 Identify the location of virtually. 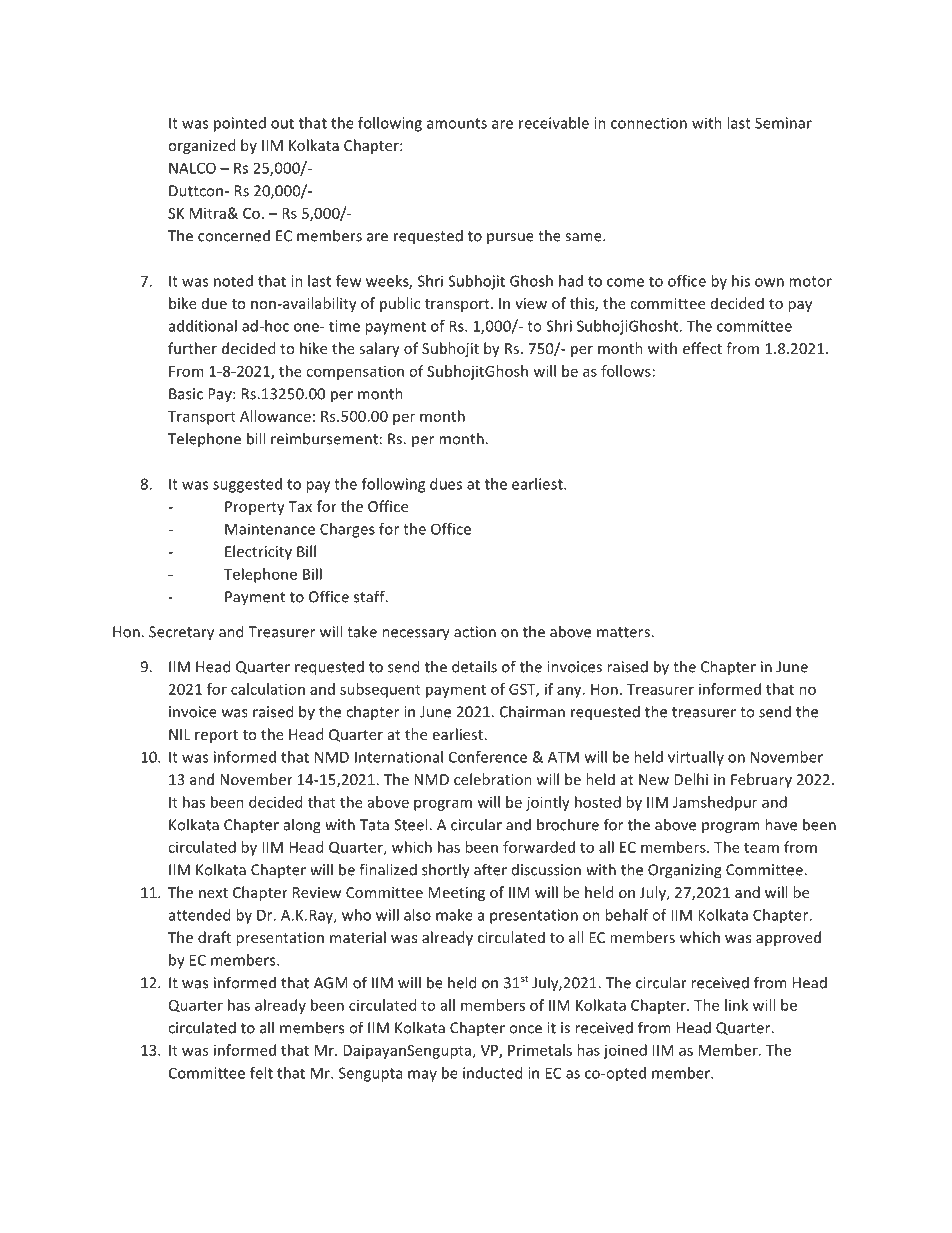
(696, 758).
